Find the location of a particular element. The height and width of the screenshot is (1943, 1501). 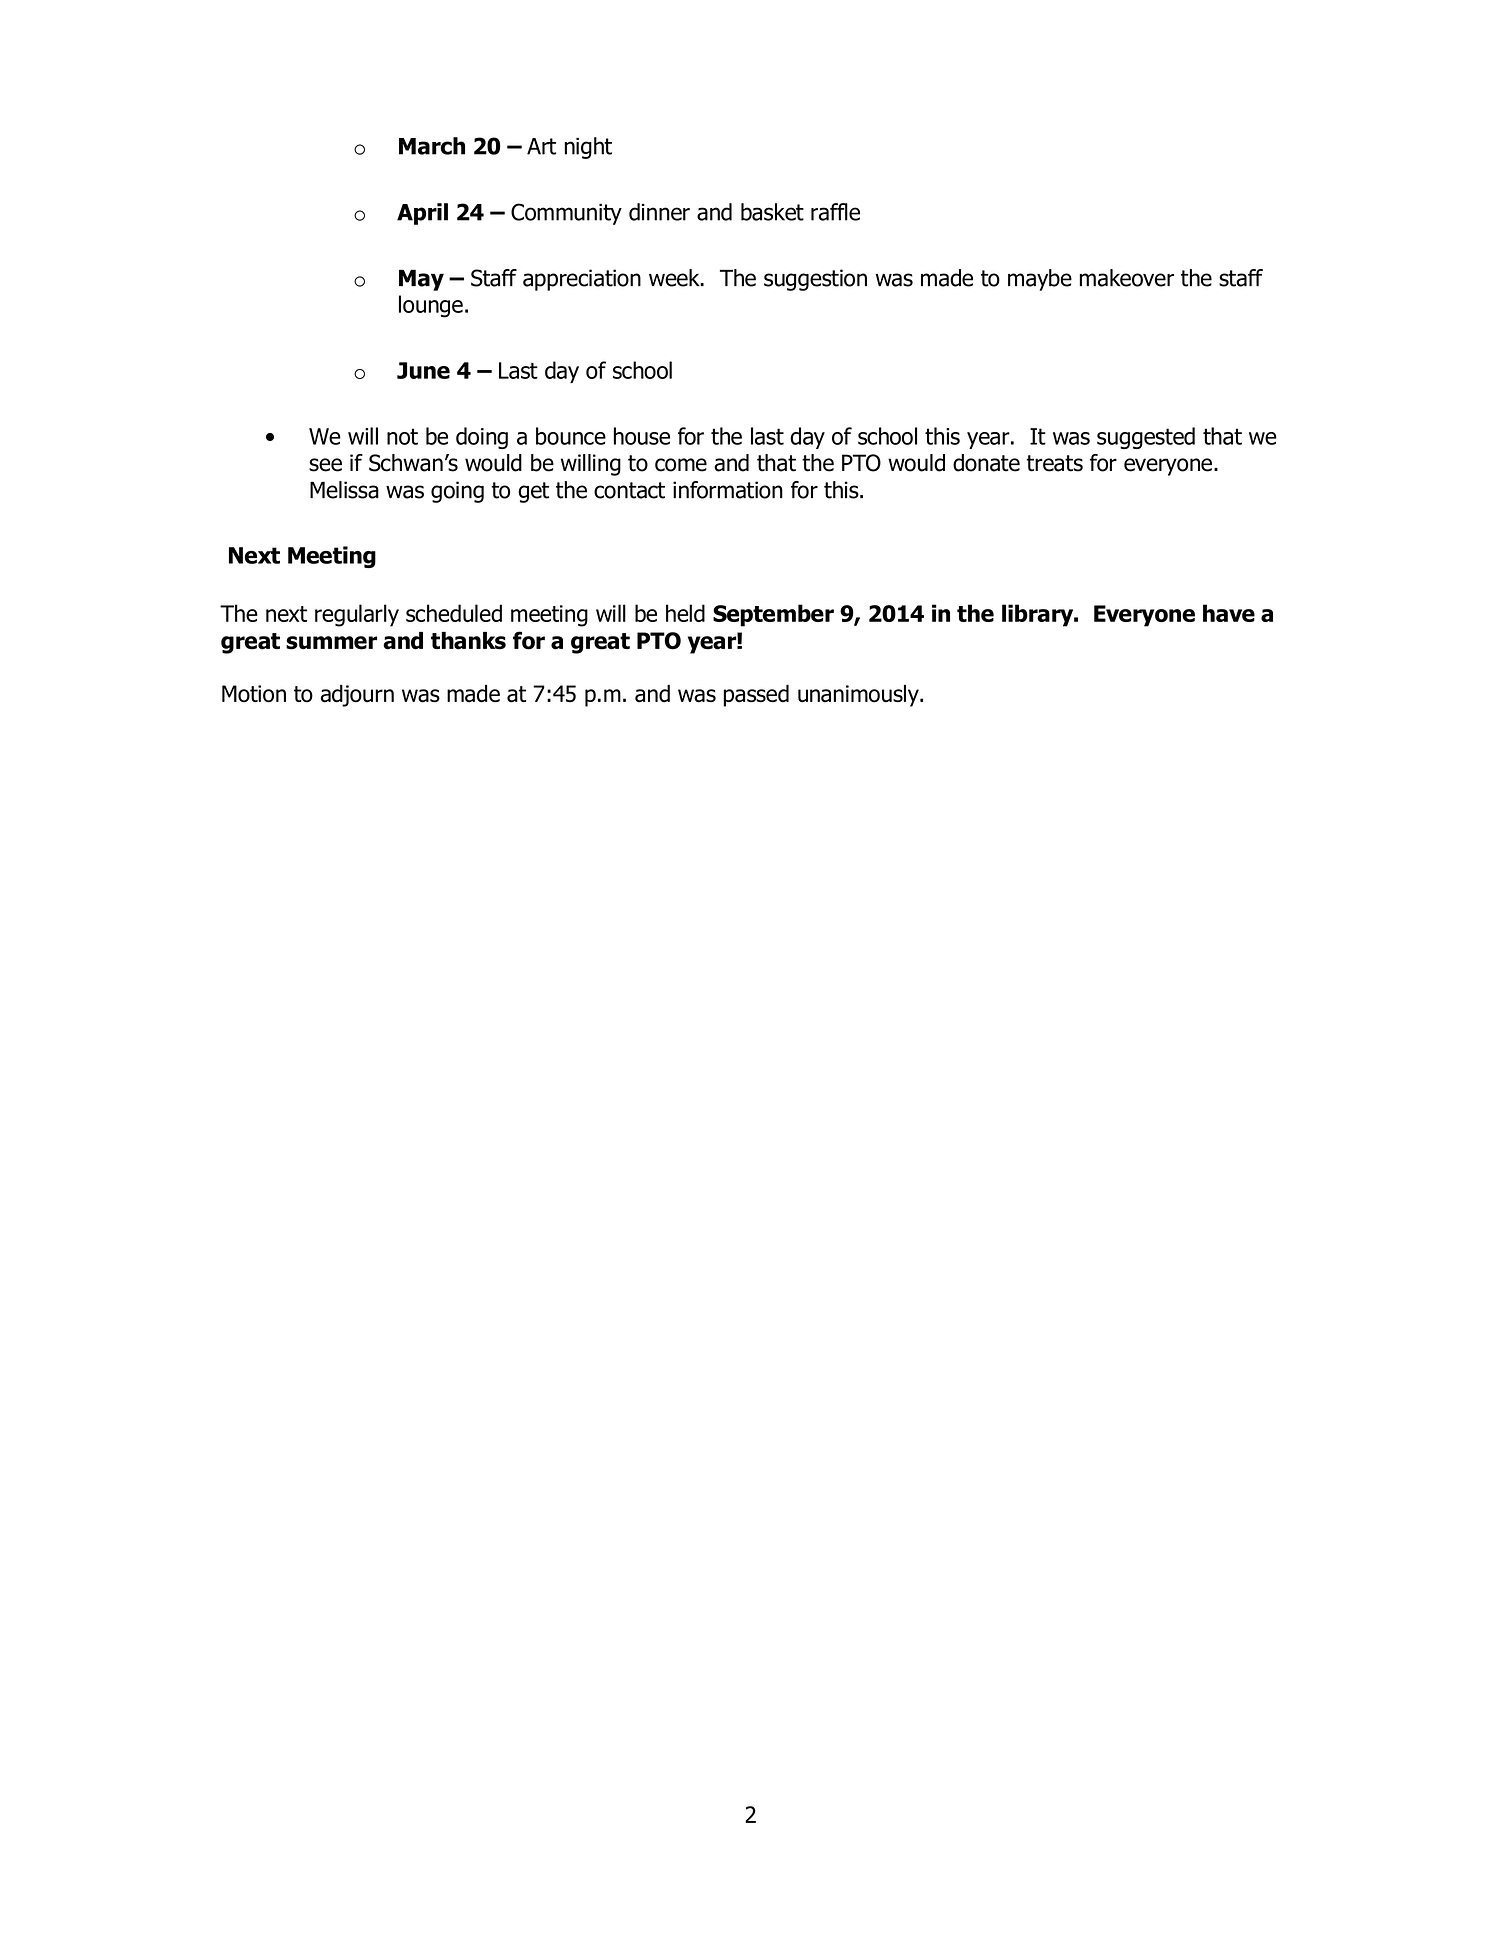

March is located at coordinates (432, 146).
